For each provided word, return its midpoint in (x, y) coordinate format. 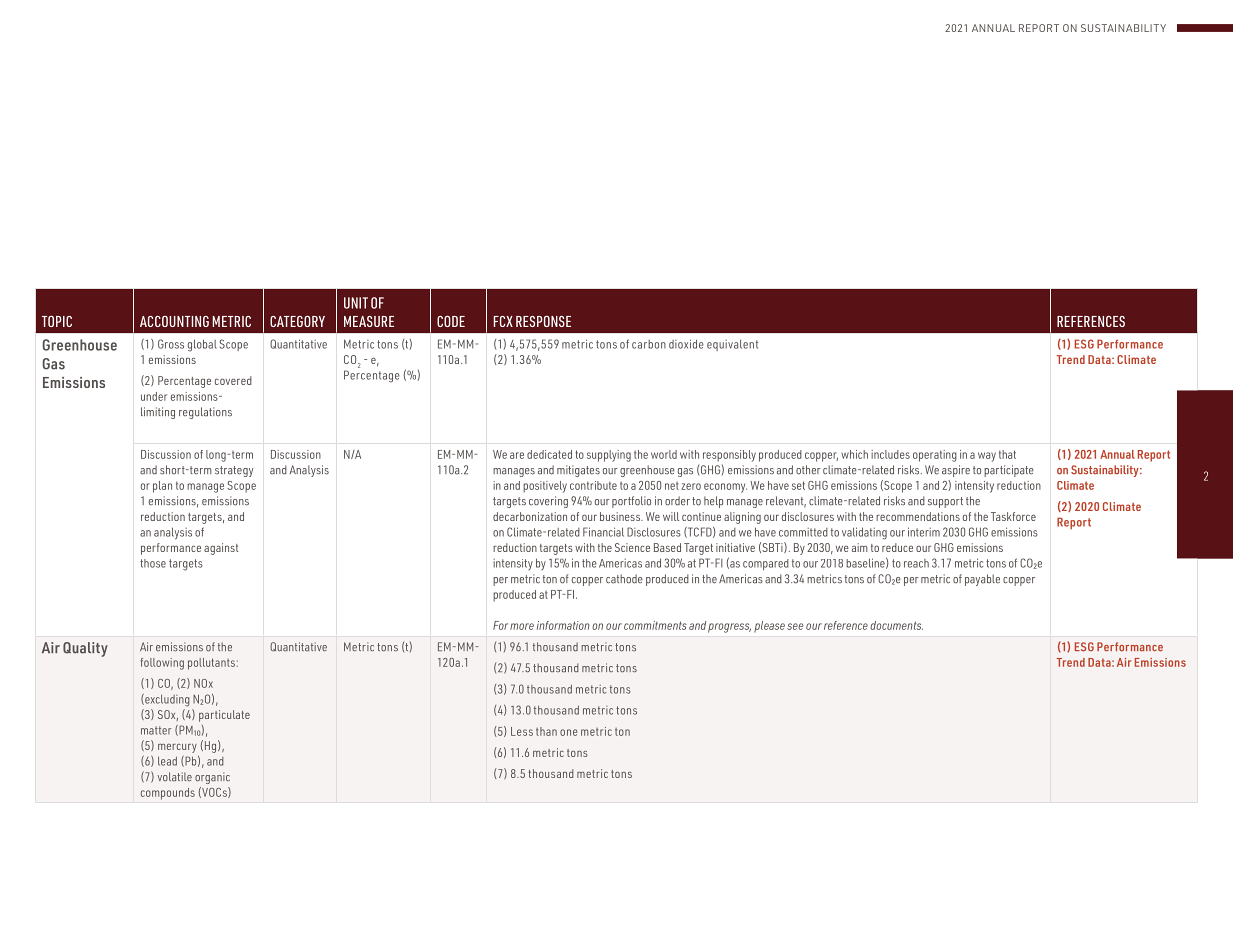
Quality (85, 649)
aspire (956, 471)
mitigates (578, 471)
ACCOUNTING (174, 321)
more (522, 626)
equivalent (732, 345)
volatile (174, 777)
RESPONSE (543, 321)
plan (162, 487)
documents (896, 625)
